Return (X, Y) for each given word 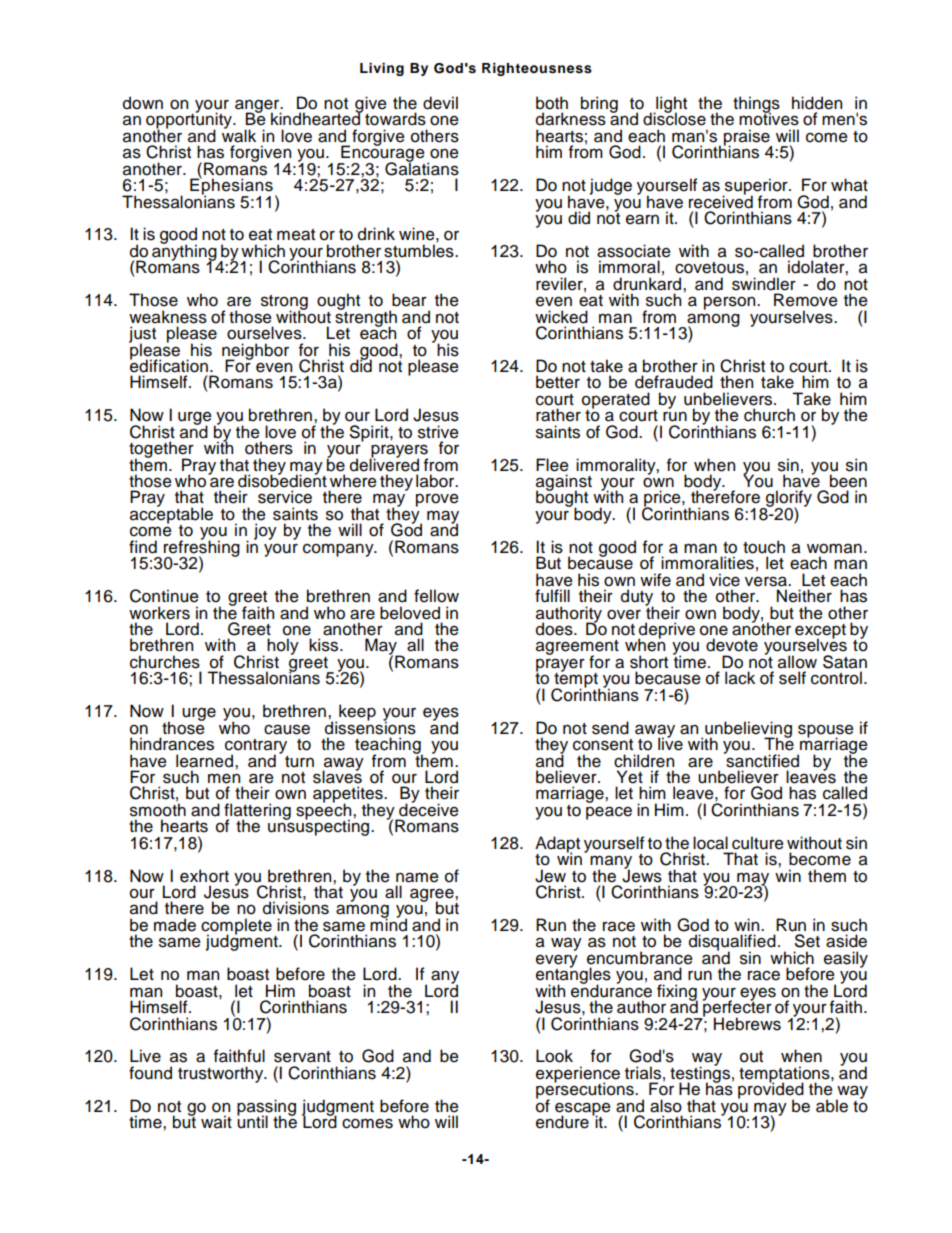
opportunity (190, 121)
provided (771, 1091)
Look (554, 1056)
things (756, 105)
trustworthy (222, 1074)
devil (440, 103)
